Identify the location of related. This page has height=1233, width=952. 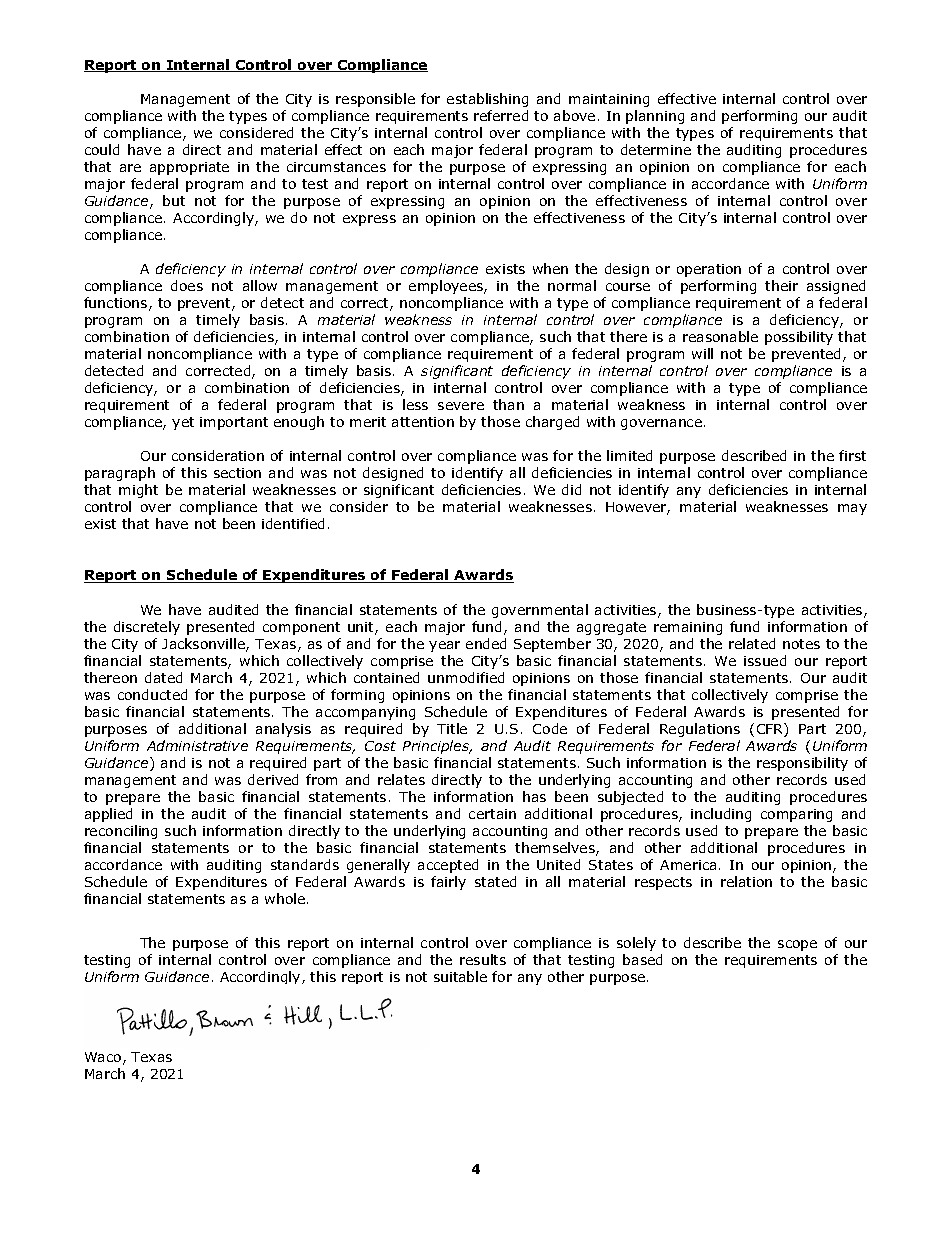
(752, 643).
